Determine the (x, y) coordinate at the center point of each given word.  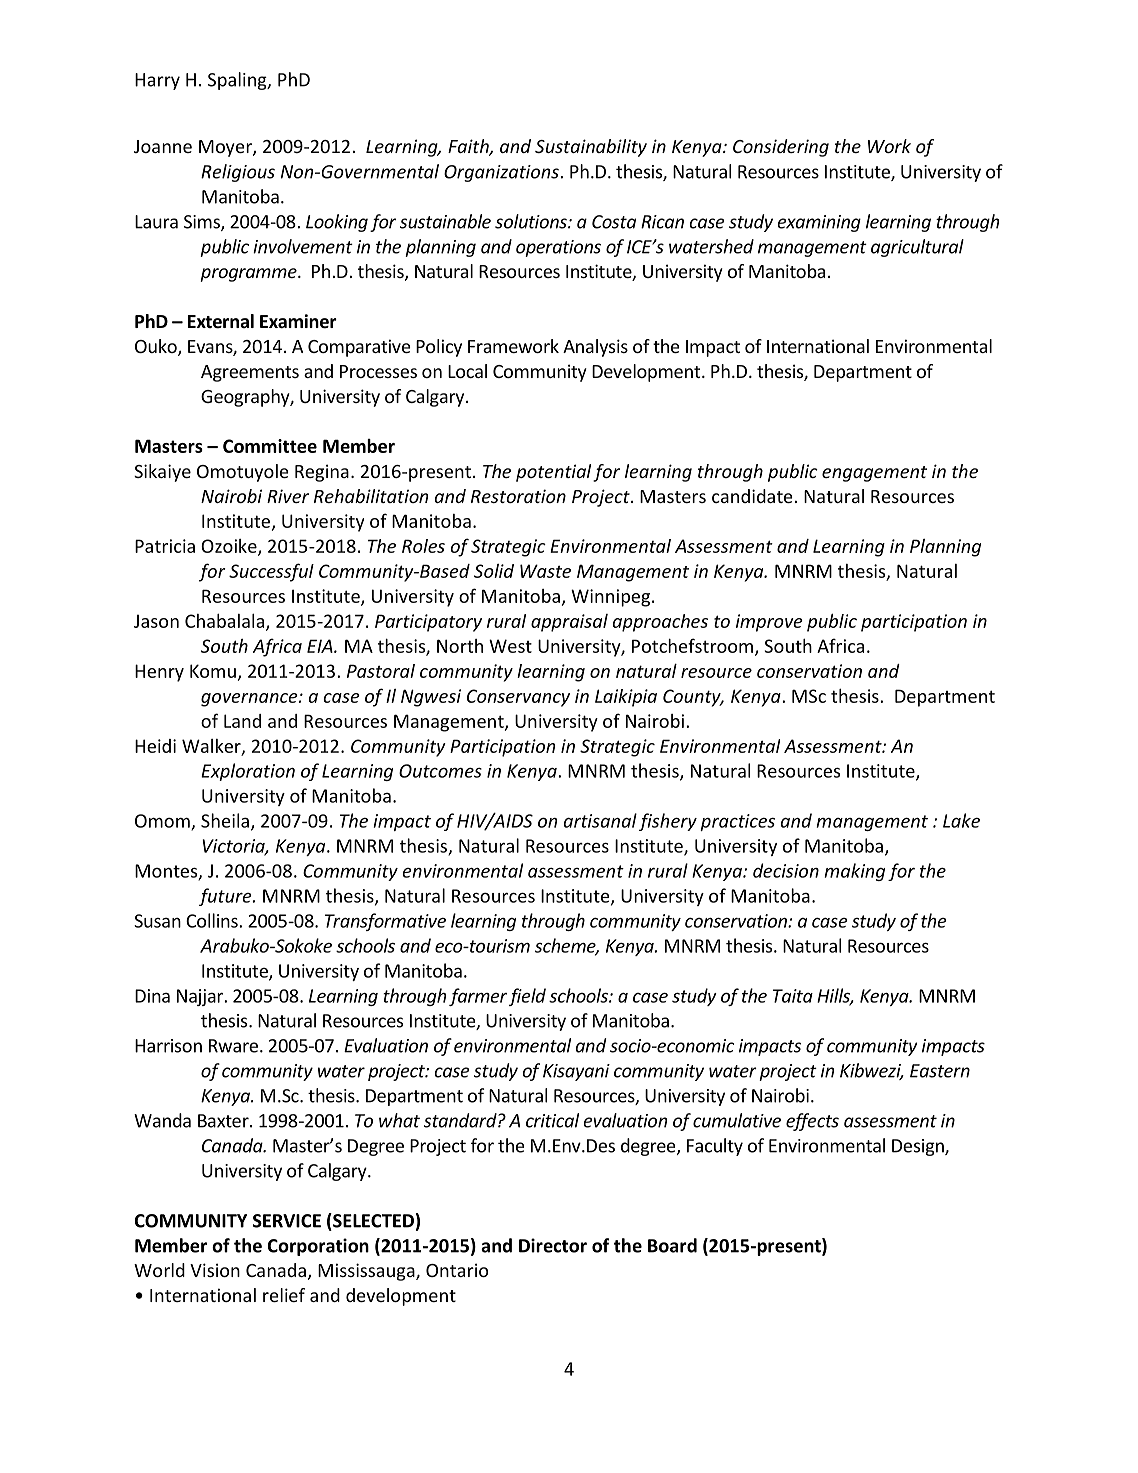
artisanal (600, 820)
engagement (874, 474)
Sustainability (591, 148)
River (288, 496)
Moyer (226, 148)
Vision (215, 1270)
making (854, 872)
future (226, 897)
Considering (781, 148)
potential (553, 473)
